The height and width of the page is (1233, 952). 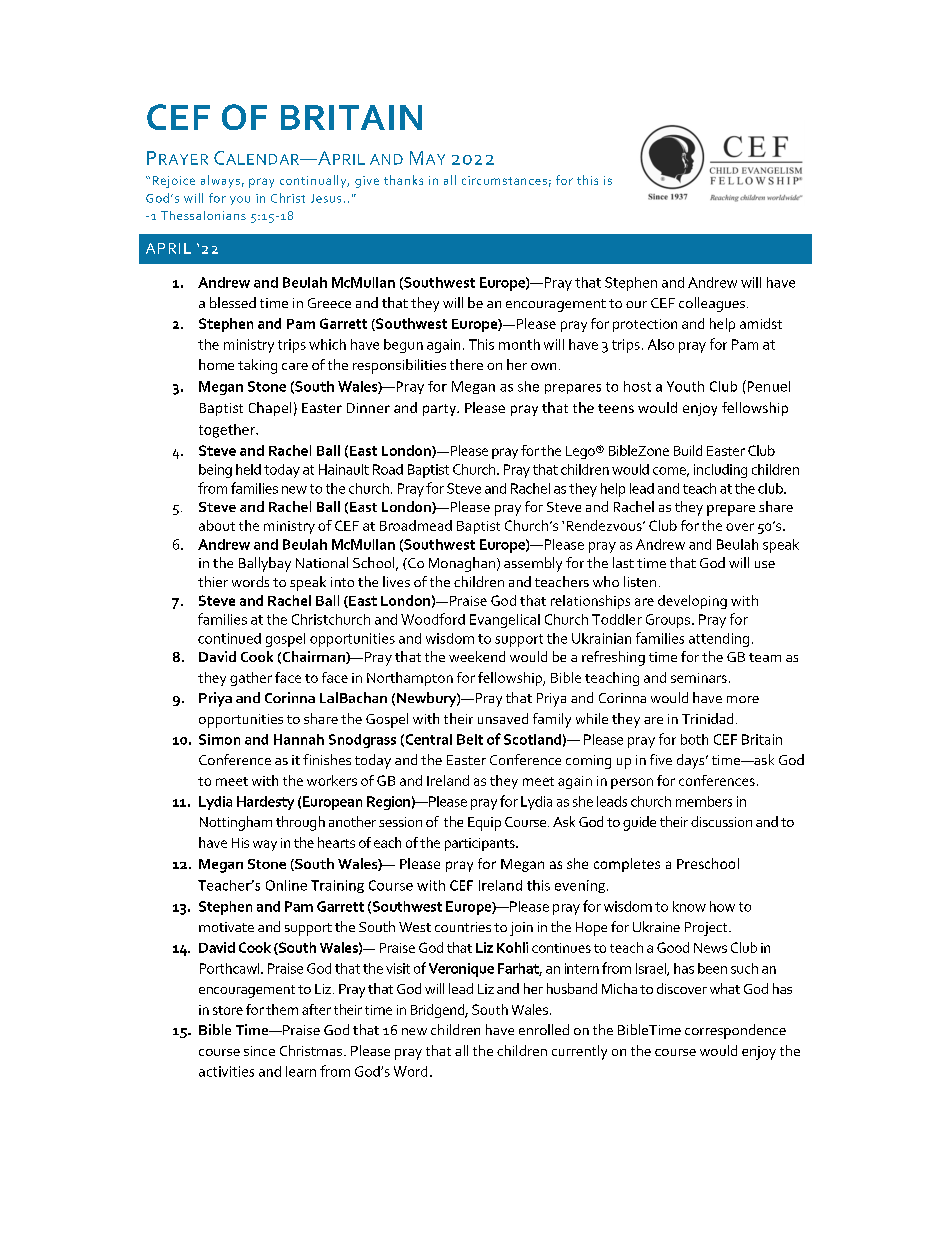 I want to click on thanks, so click(x=403, y=180).
